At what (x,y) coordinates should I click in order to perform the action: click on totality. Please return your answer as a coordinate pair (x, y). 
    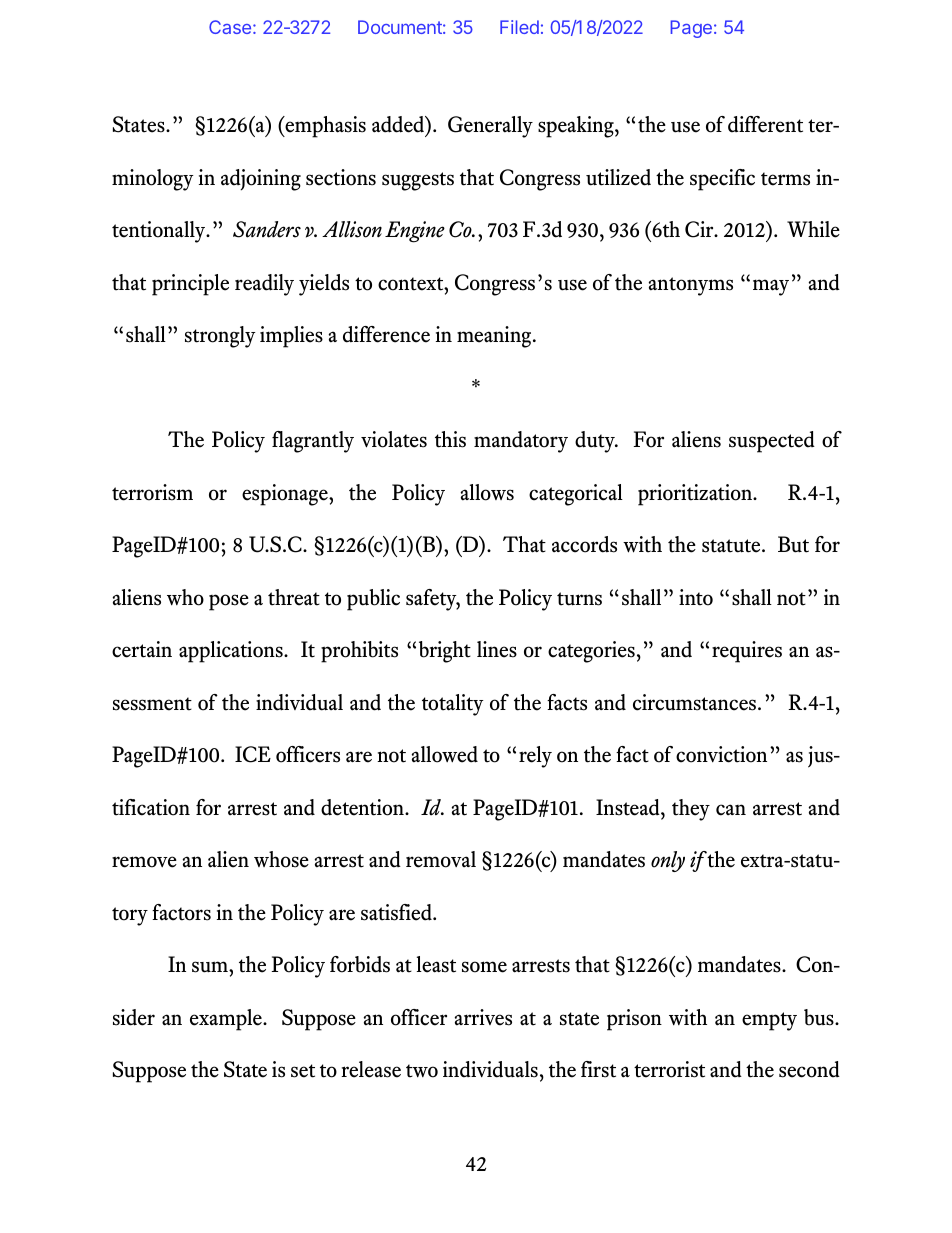
    Looking at the image, I should click on (453, 705).
